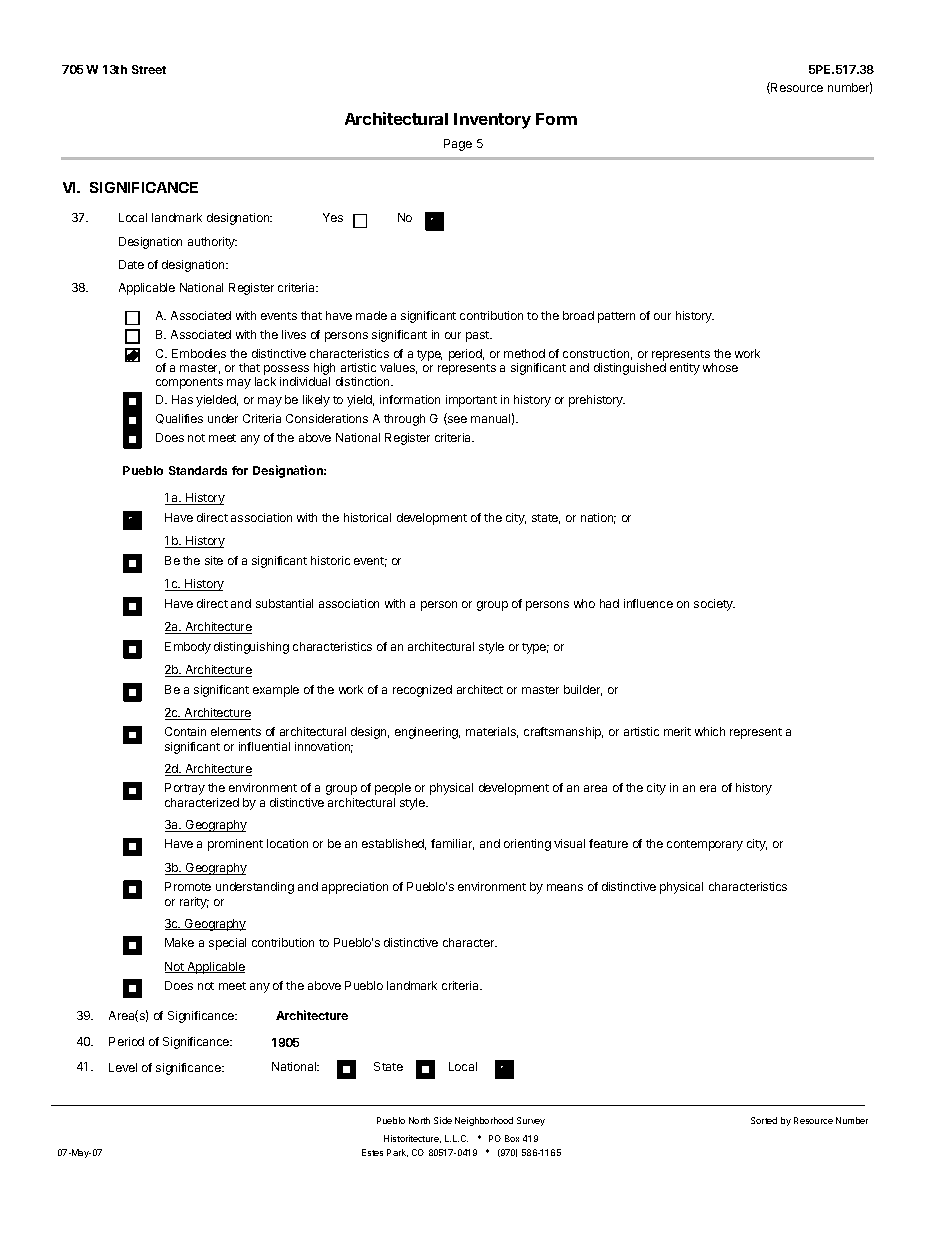 This page has width=952, height=1233. Describe the element at coordinates (393, 789) in the page. I see `people` at that location.
